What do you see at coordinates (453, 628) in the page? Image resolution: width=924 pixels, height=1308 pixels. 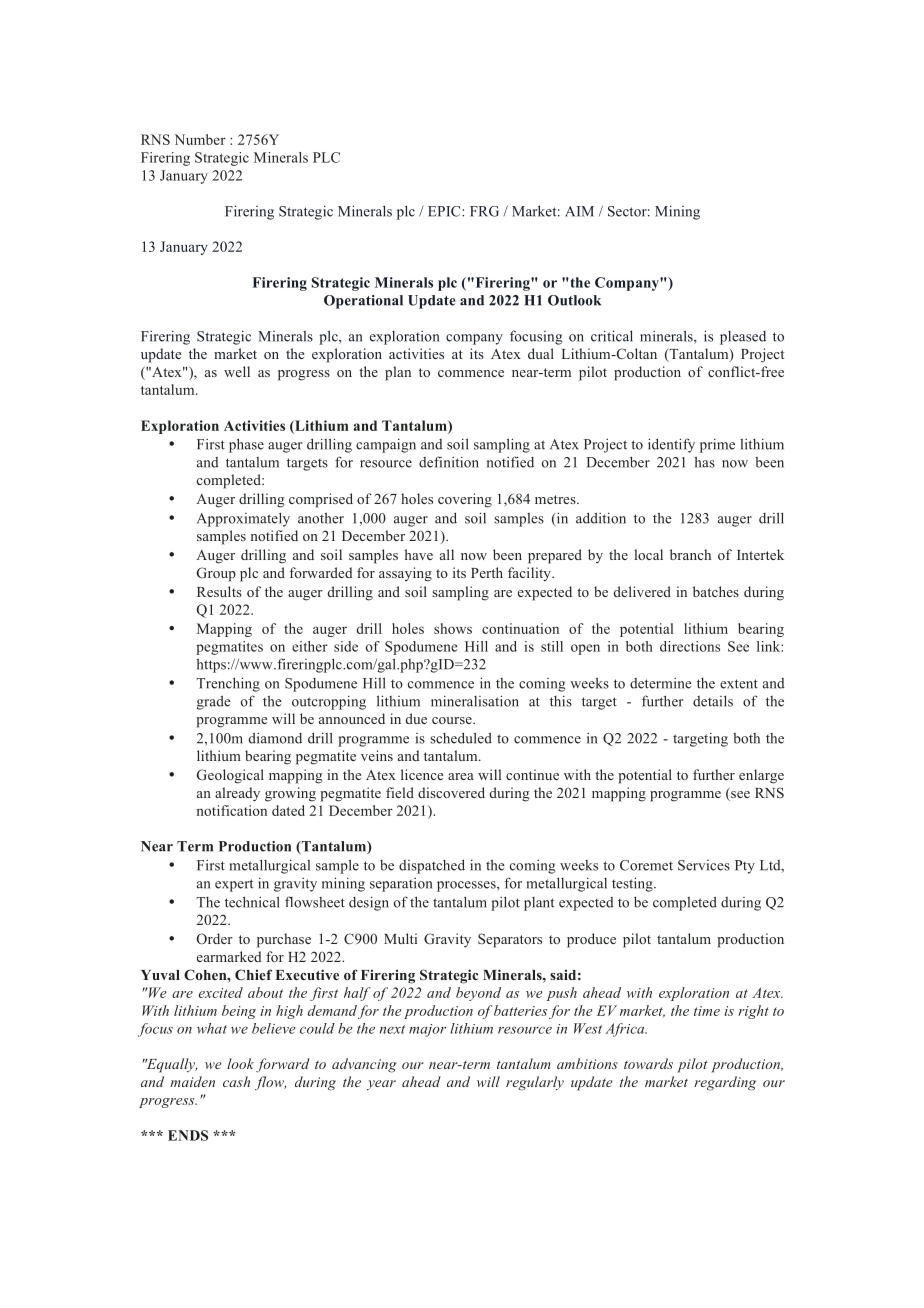 I see `shows` at bounding box center [453, 628].
